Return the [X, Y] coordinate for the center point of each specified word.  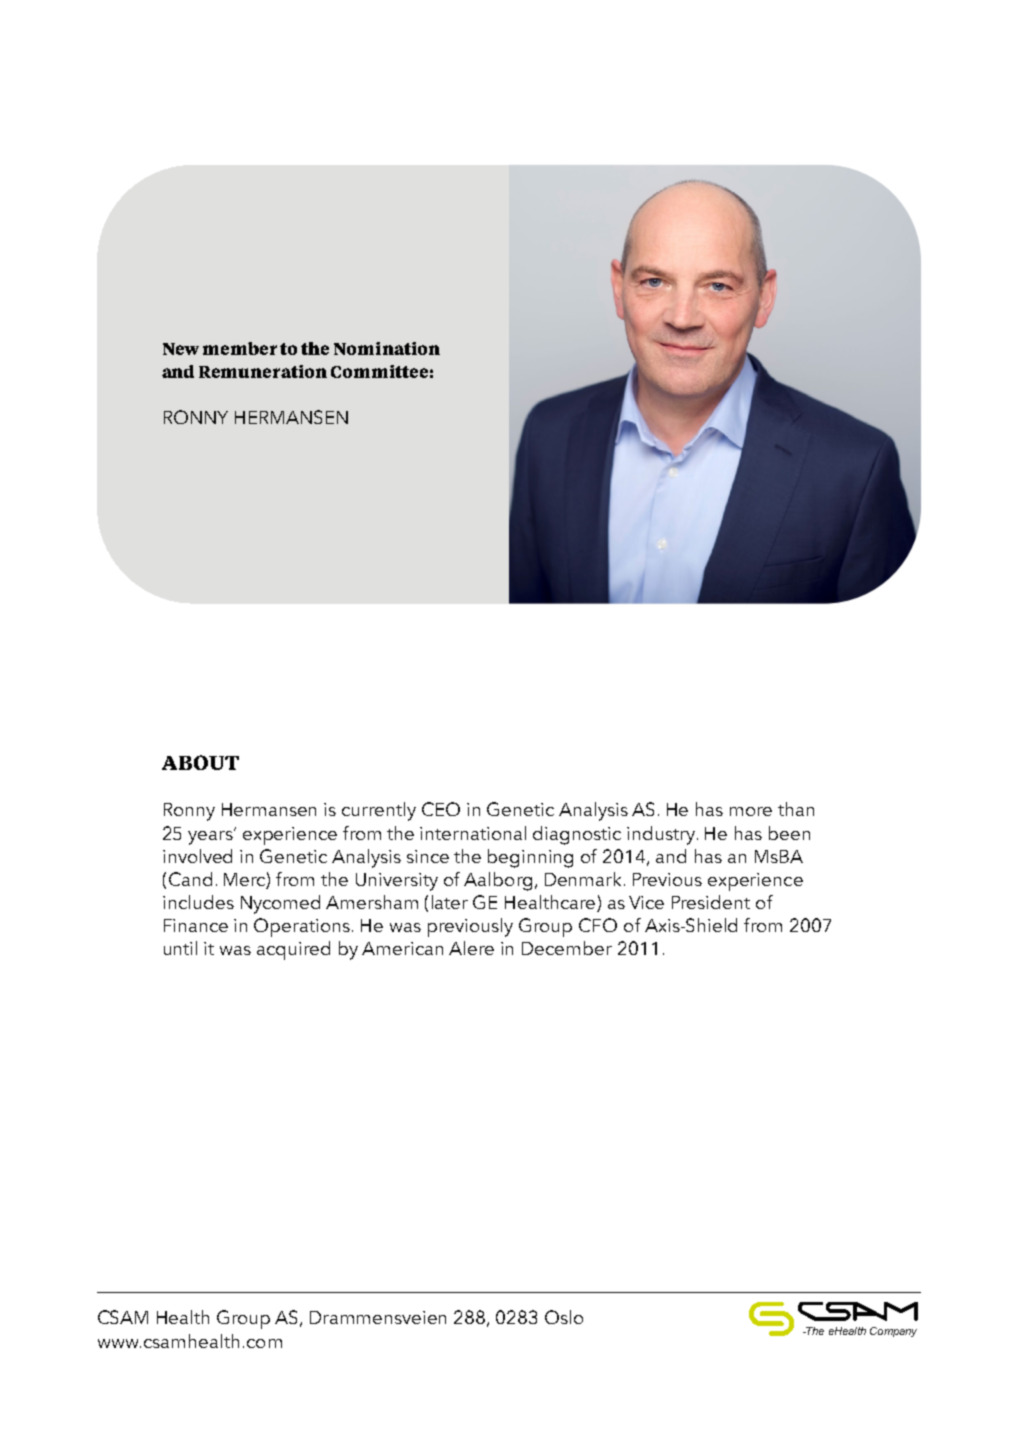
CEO [441, 809]
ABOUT [200, 762]
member [240, 348]
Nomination [387, 348]
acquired [293, 950]
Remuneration [263, 371]
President [711, 902]
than [796, 809]
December [567, 948]
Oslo [564, 1317]
